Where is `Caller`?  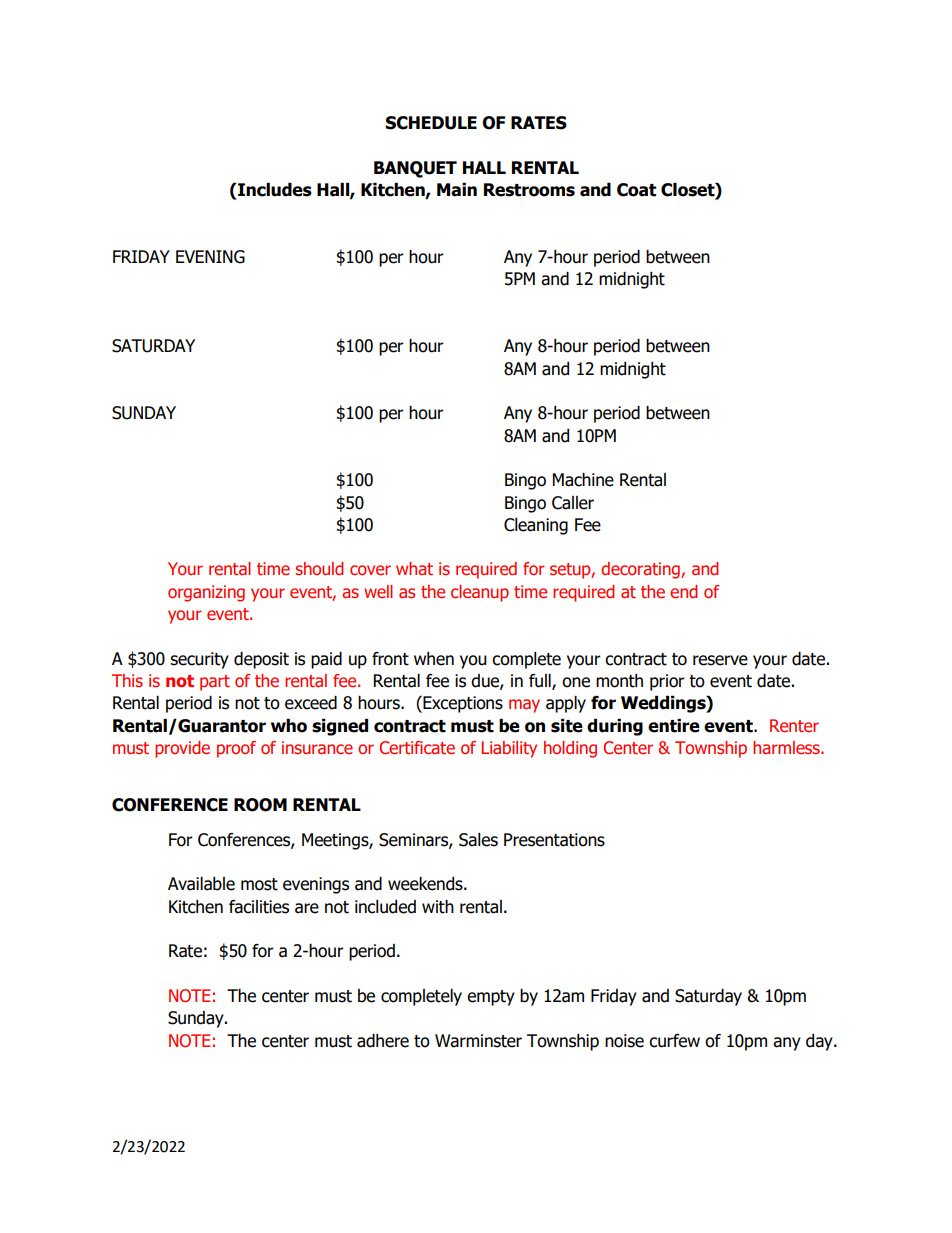
Caller is located at coordinates (573, 503).
